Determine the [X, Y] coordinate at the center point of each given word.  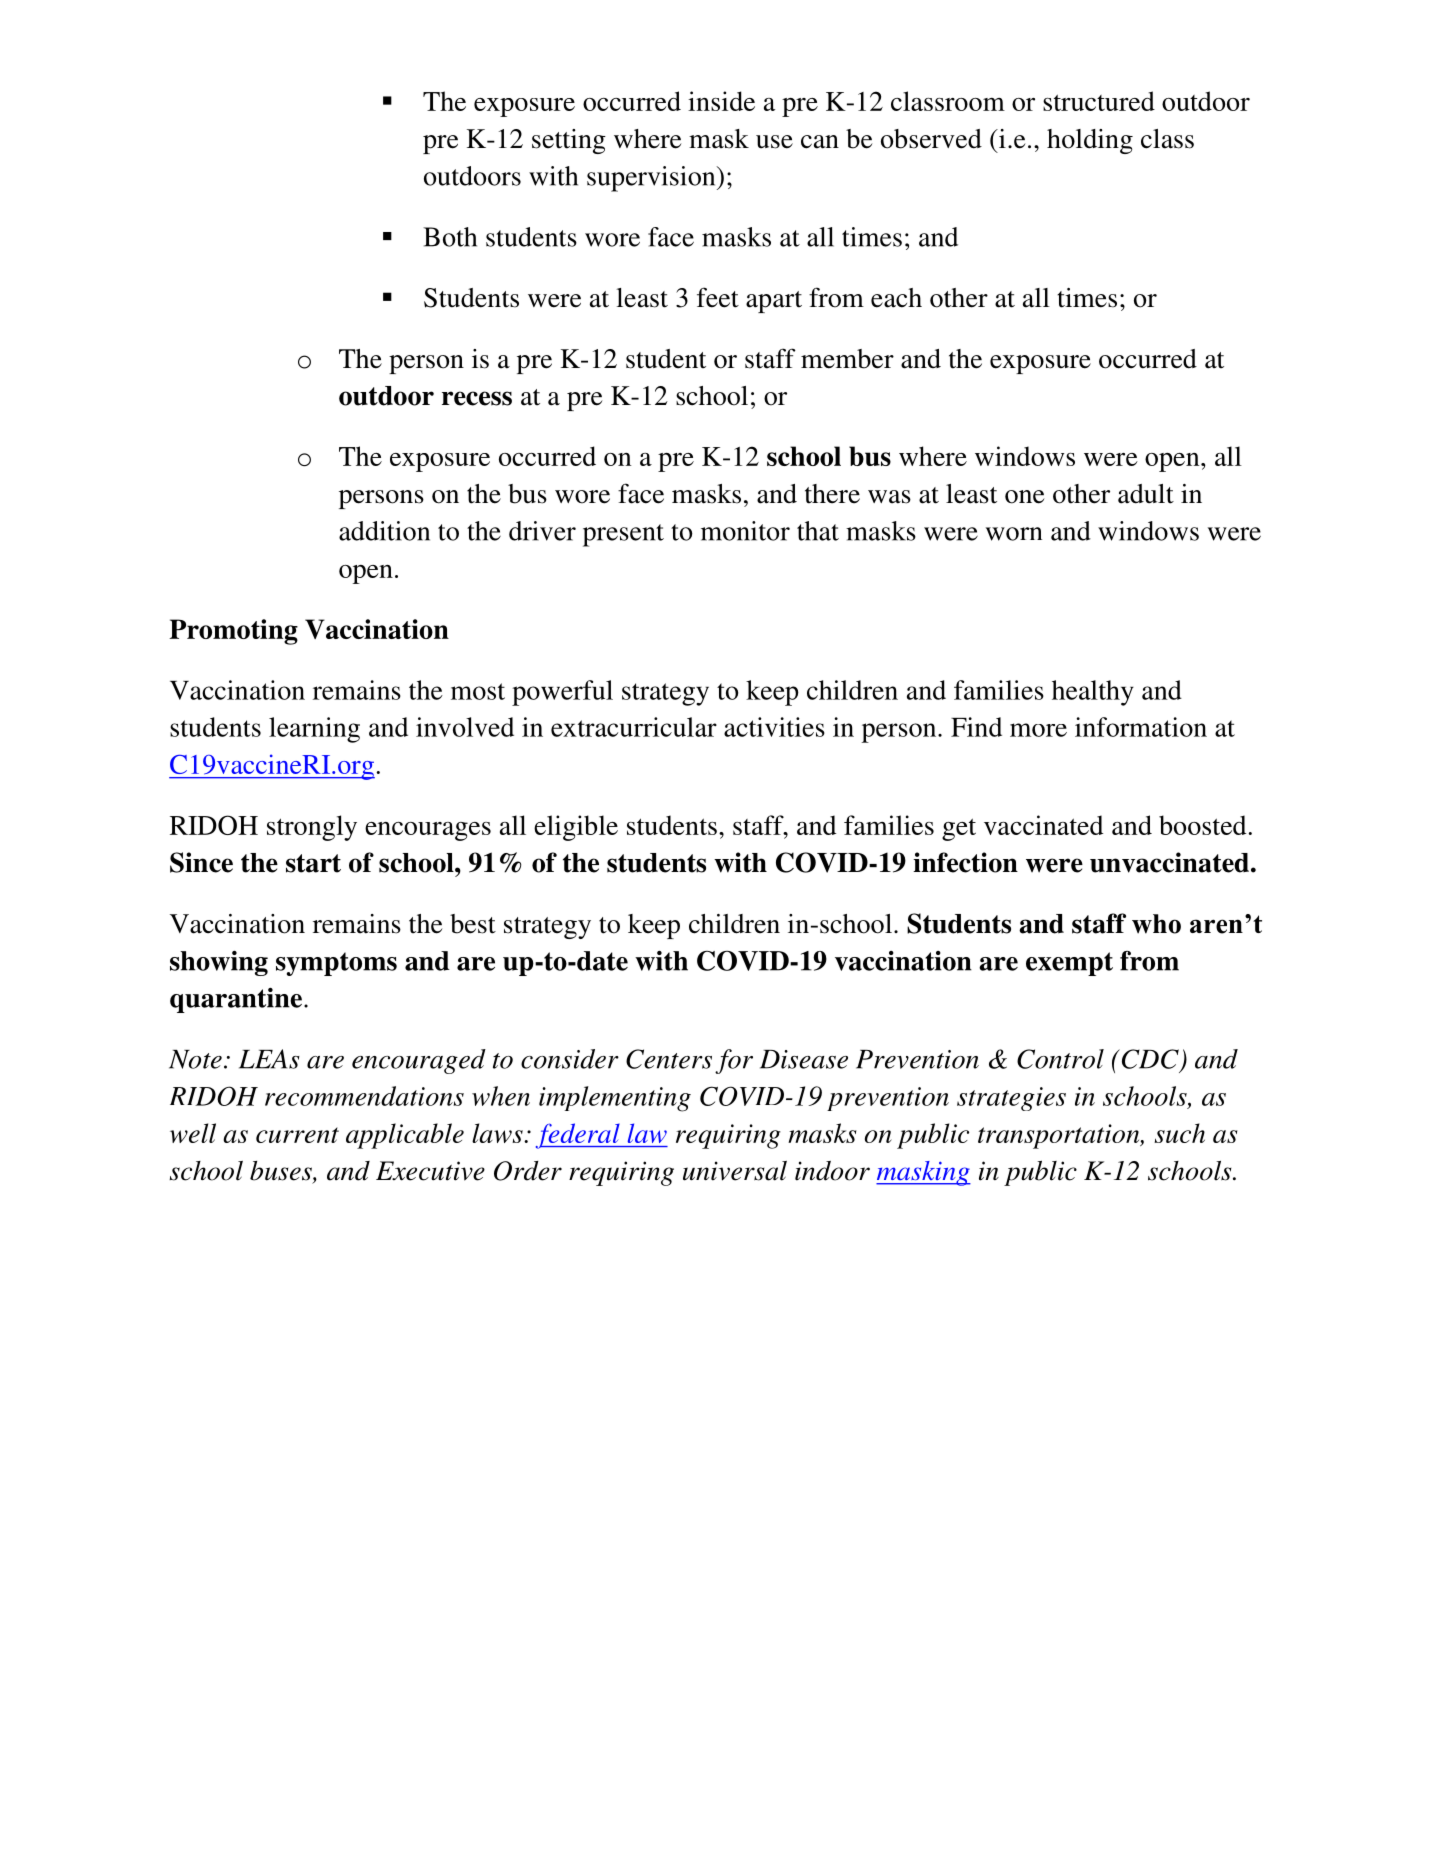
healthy [1093, 693]
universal [735, 1171]
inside [721, 101]
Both [450, 237]
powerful [562, 693]
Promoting [233, 632]
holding [1090, 141]
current [297, 1135]
